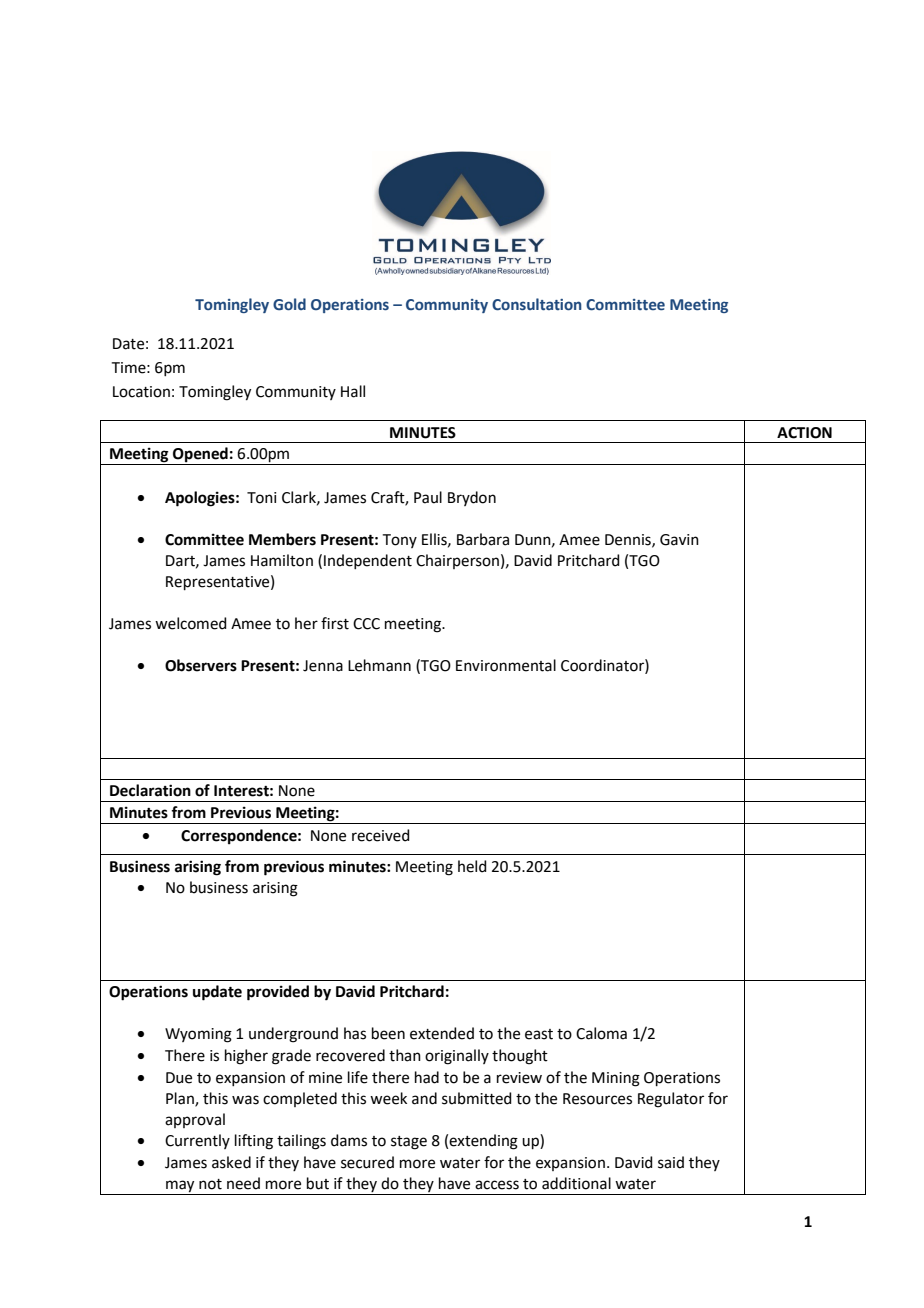 This document has width=924, height=1308. What do you see at coordinates (191, 623) in the document?
I see `welcomed` at bounding box center [191, 623].
